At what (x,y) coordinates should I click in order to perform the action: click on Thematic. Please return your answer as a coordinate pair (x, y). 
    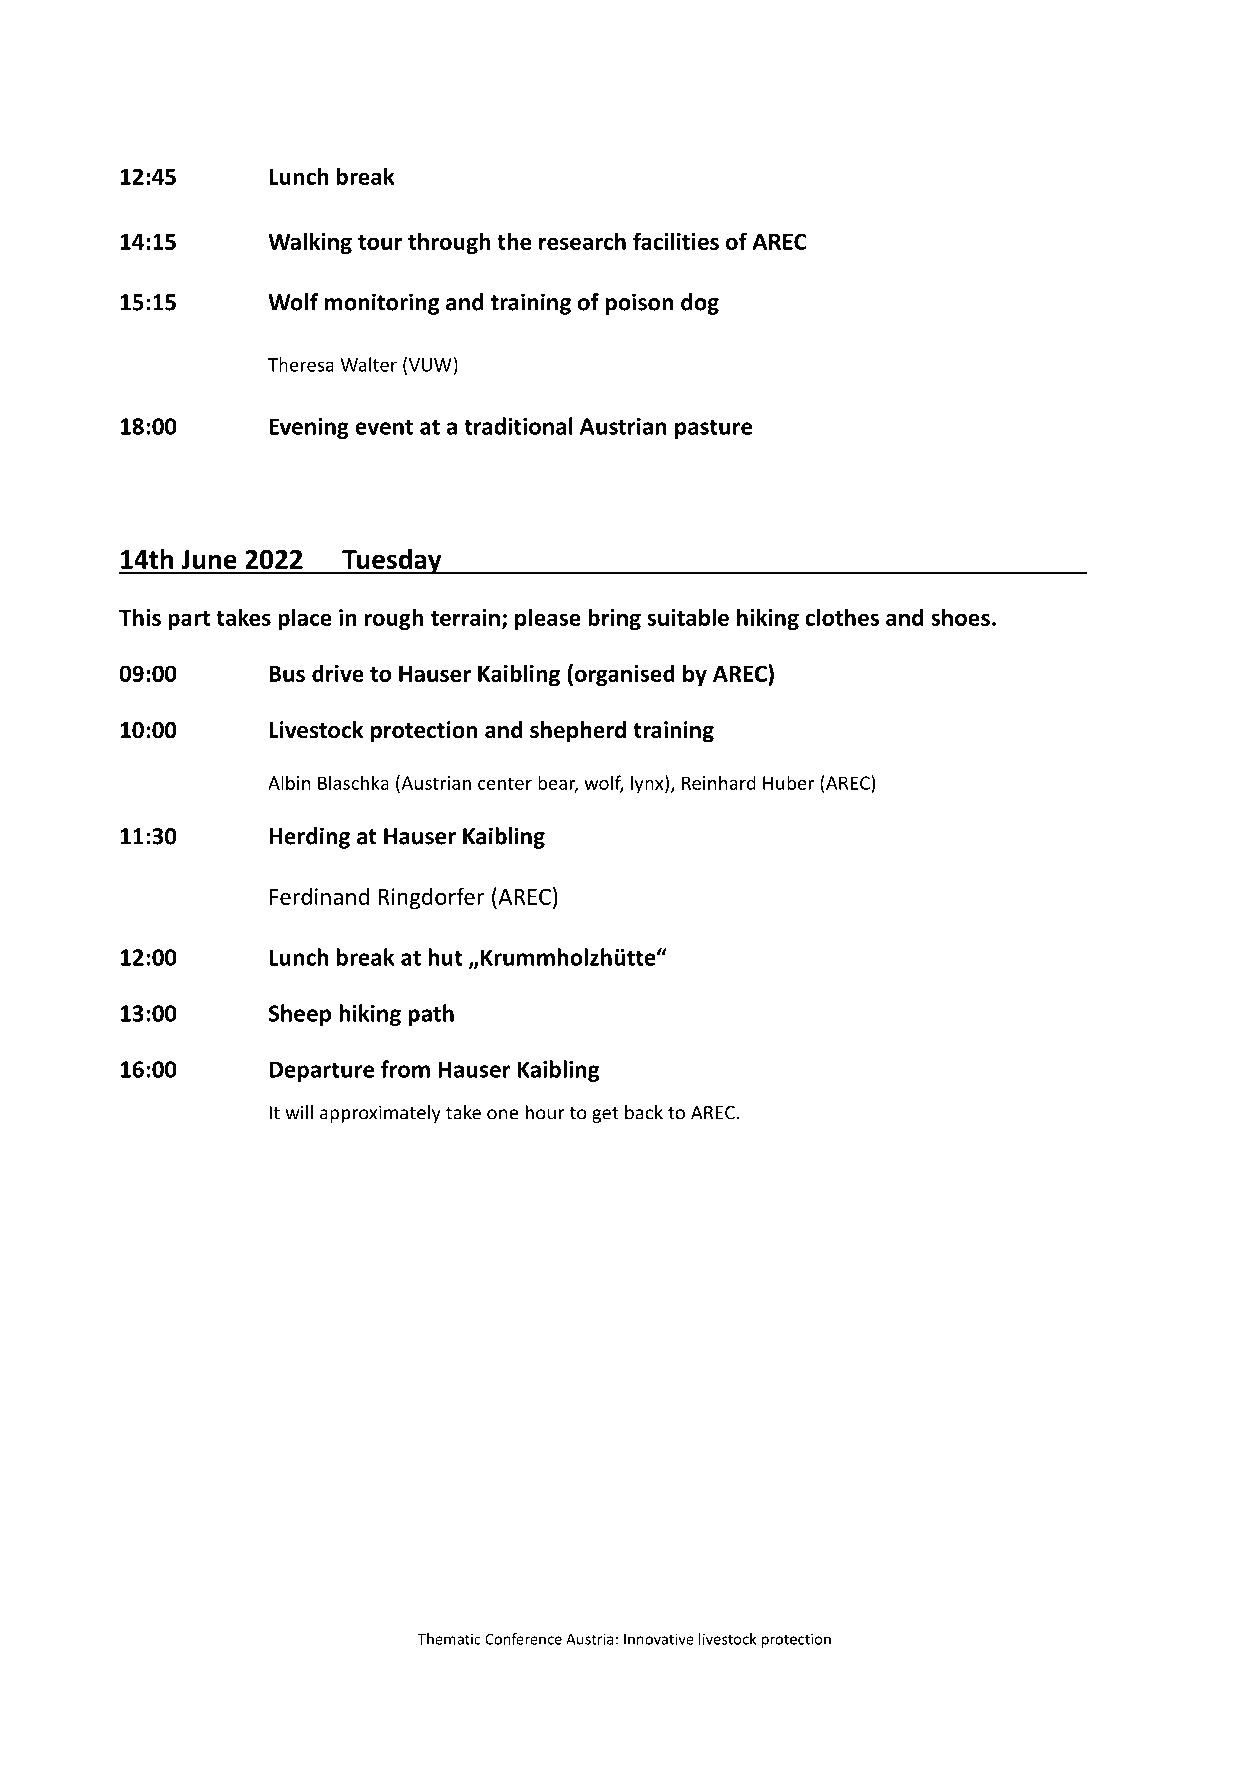
    Looking at the image, I should click on (449, 1639).
